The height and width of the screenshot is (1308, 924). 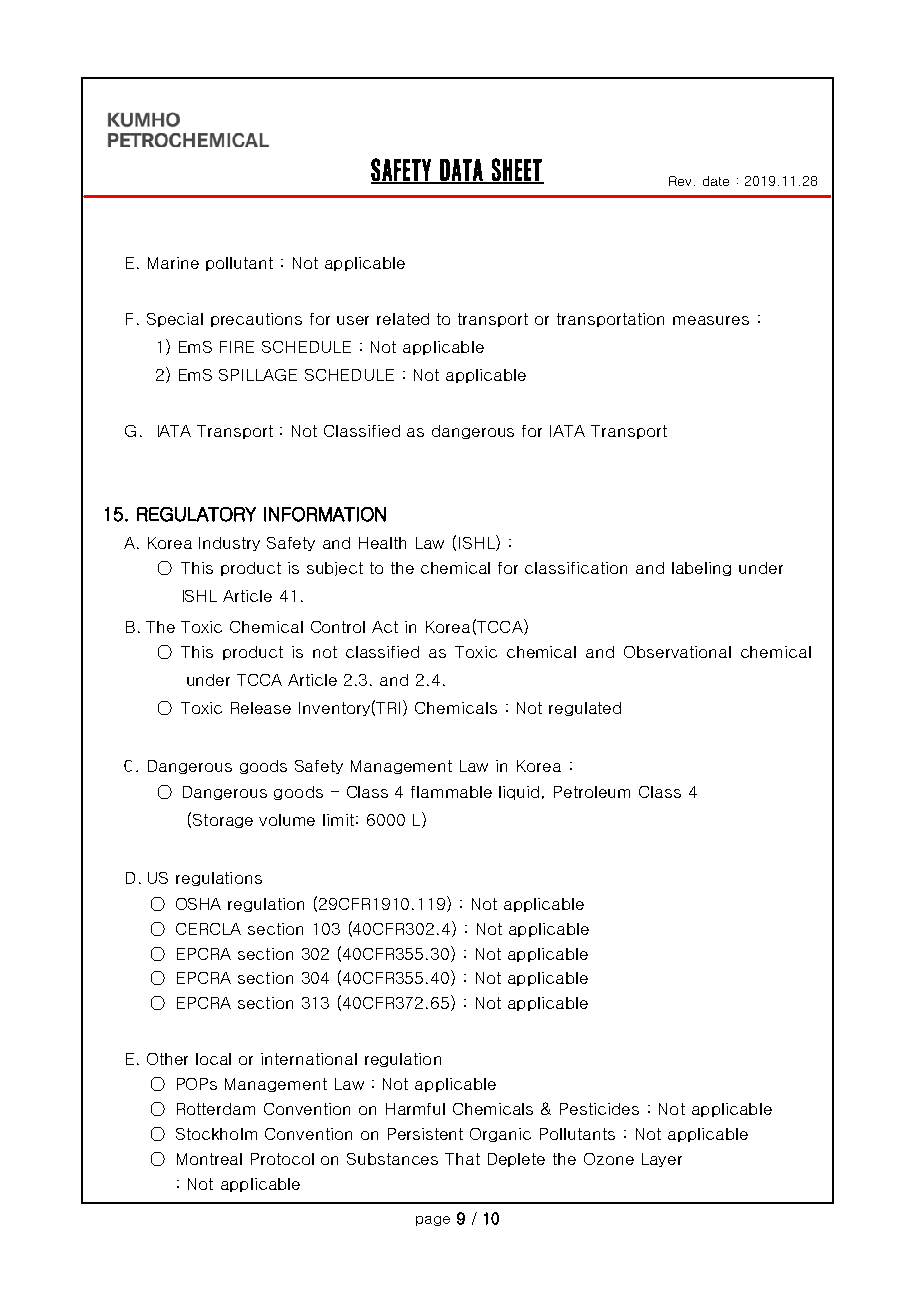 I want to click on labeling, so click(x=701, y=569).
